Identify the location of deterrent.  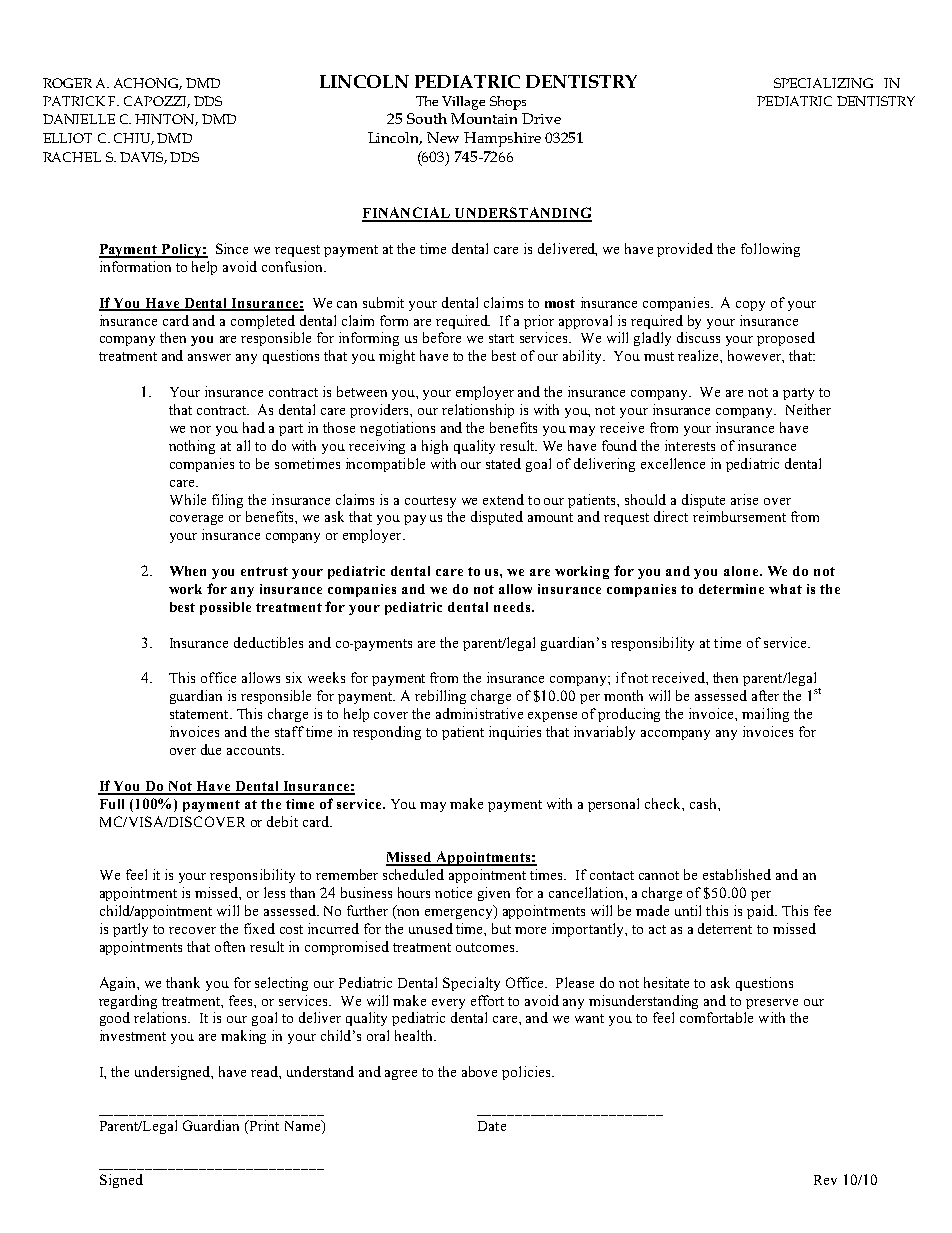
(725, 928).
